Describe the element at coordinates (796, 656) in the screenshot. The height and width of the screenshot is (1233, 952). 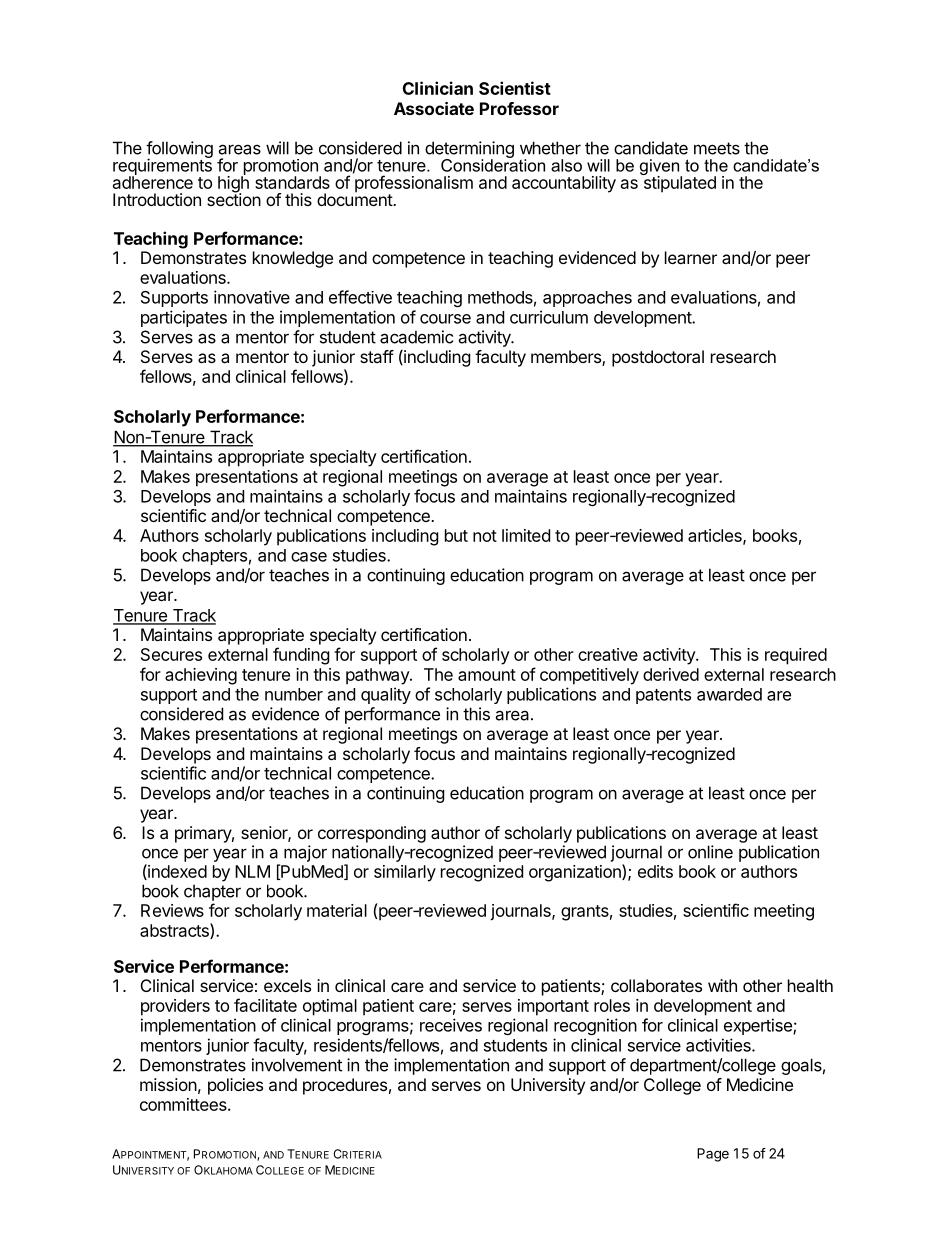
I see `required` at that location.
